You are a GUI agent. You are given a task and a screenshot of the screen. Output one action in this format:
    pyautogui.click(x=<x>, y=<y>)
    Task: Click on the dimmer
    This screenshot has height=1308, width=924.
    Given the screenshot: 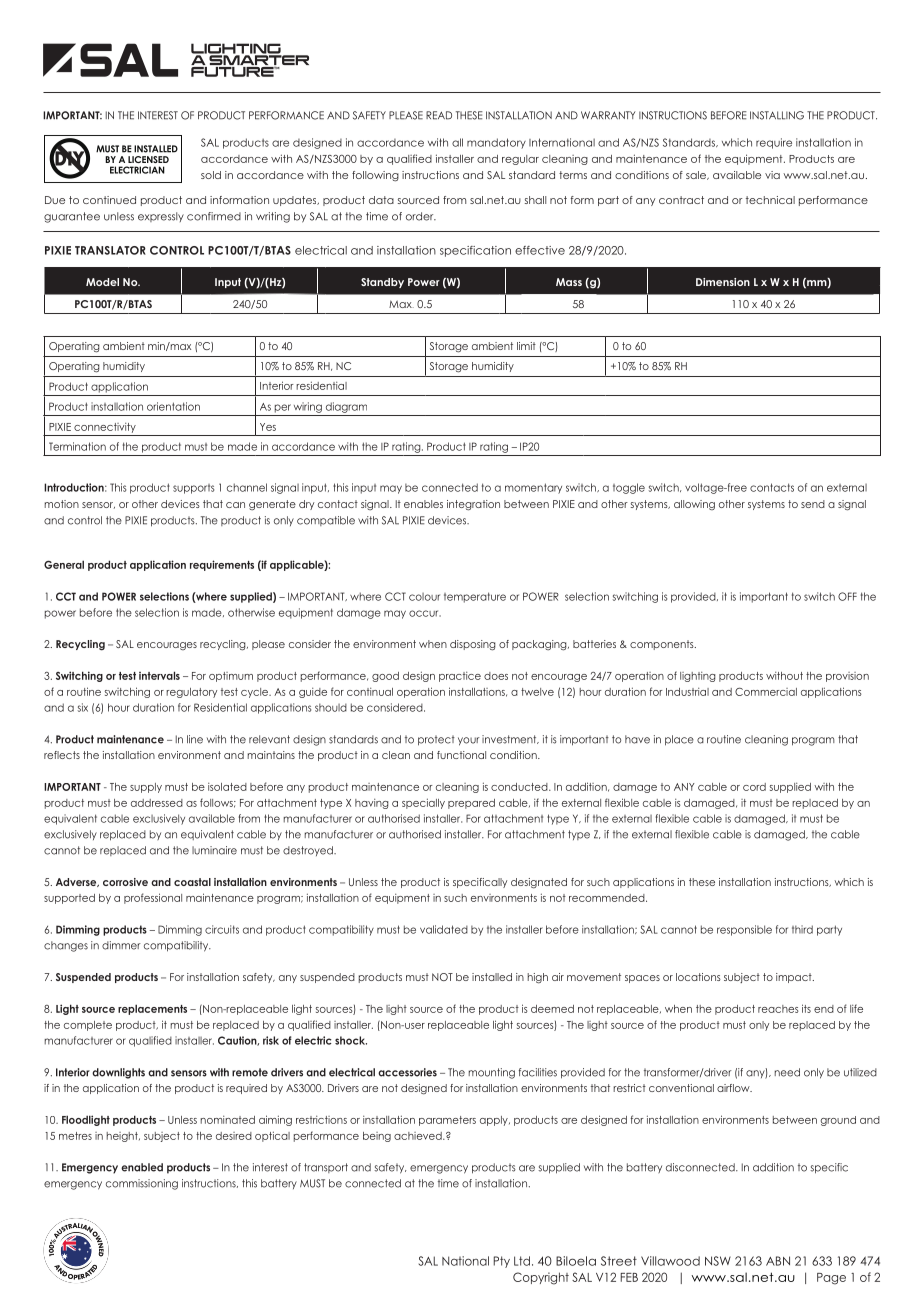 What is the action you would take?
    pyautogui.click(x=121, y=945)
